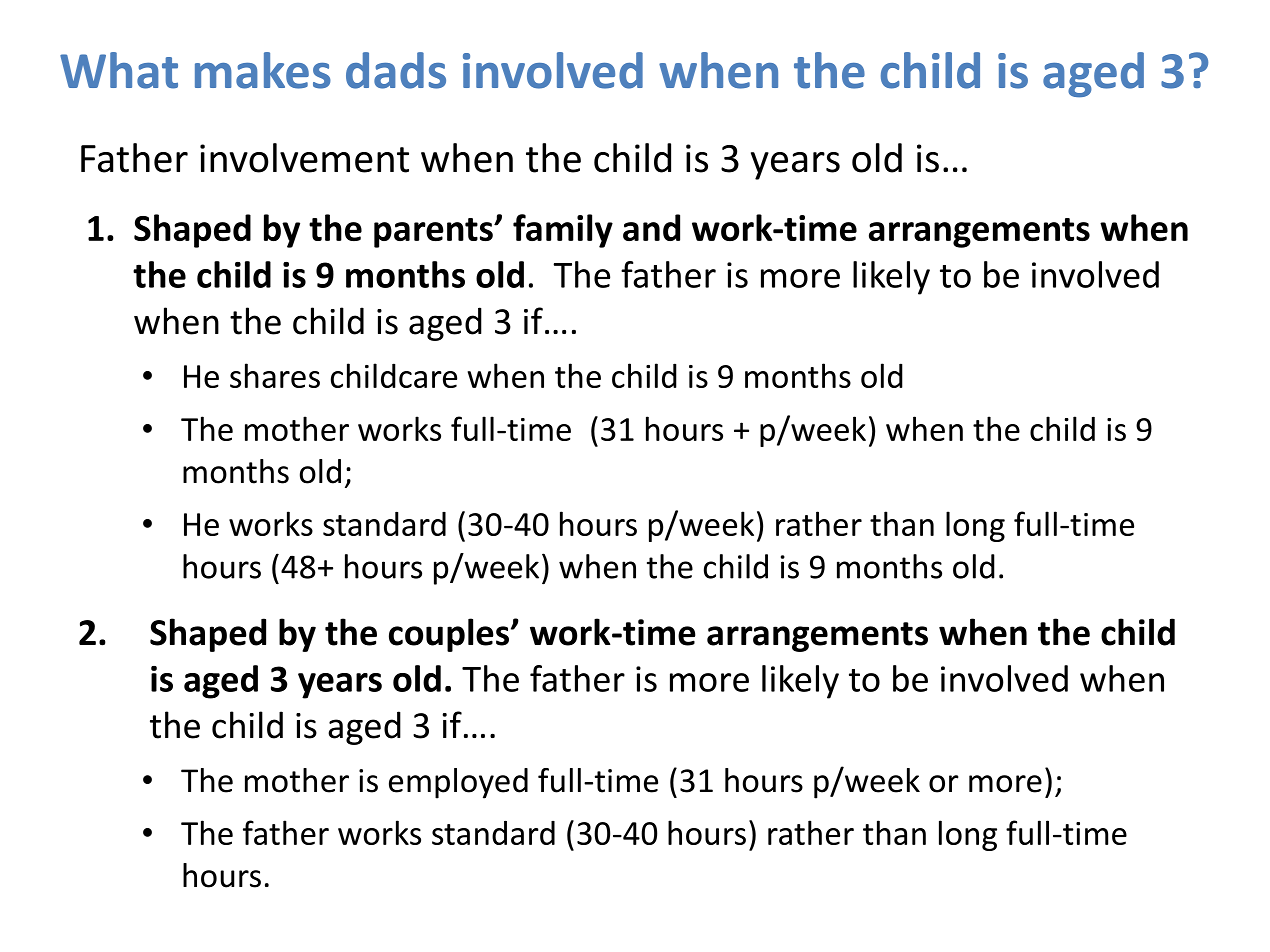 Image resolution: width=1270 pixels, height=952 pixels. What do you see at coordinates (563, 231) in the screenshot?
I see `family` at bounding box center [563, 231].
